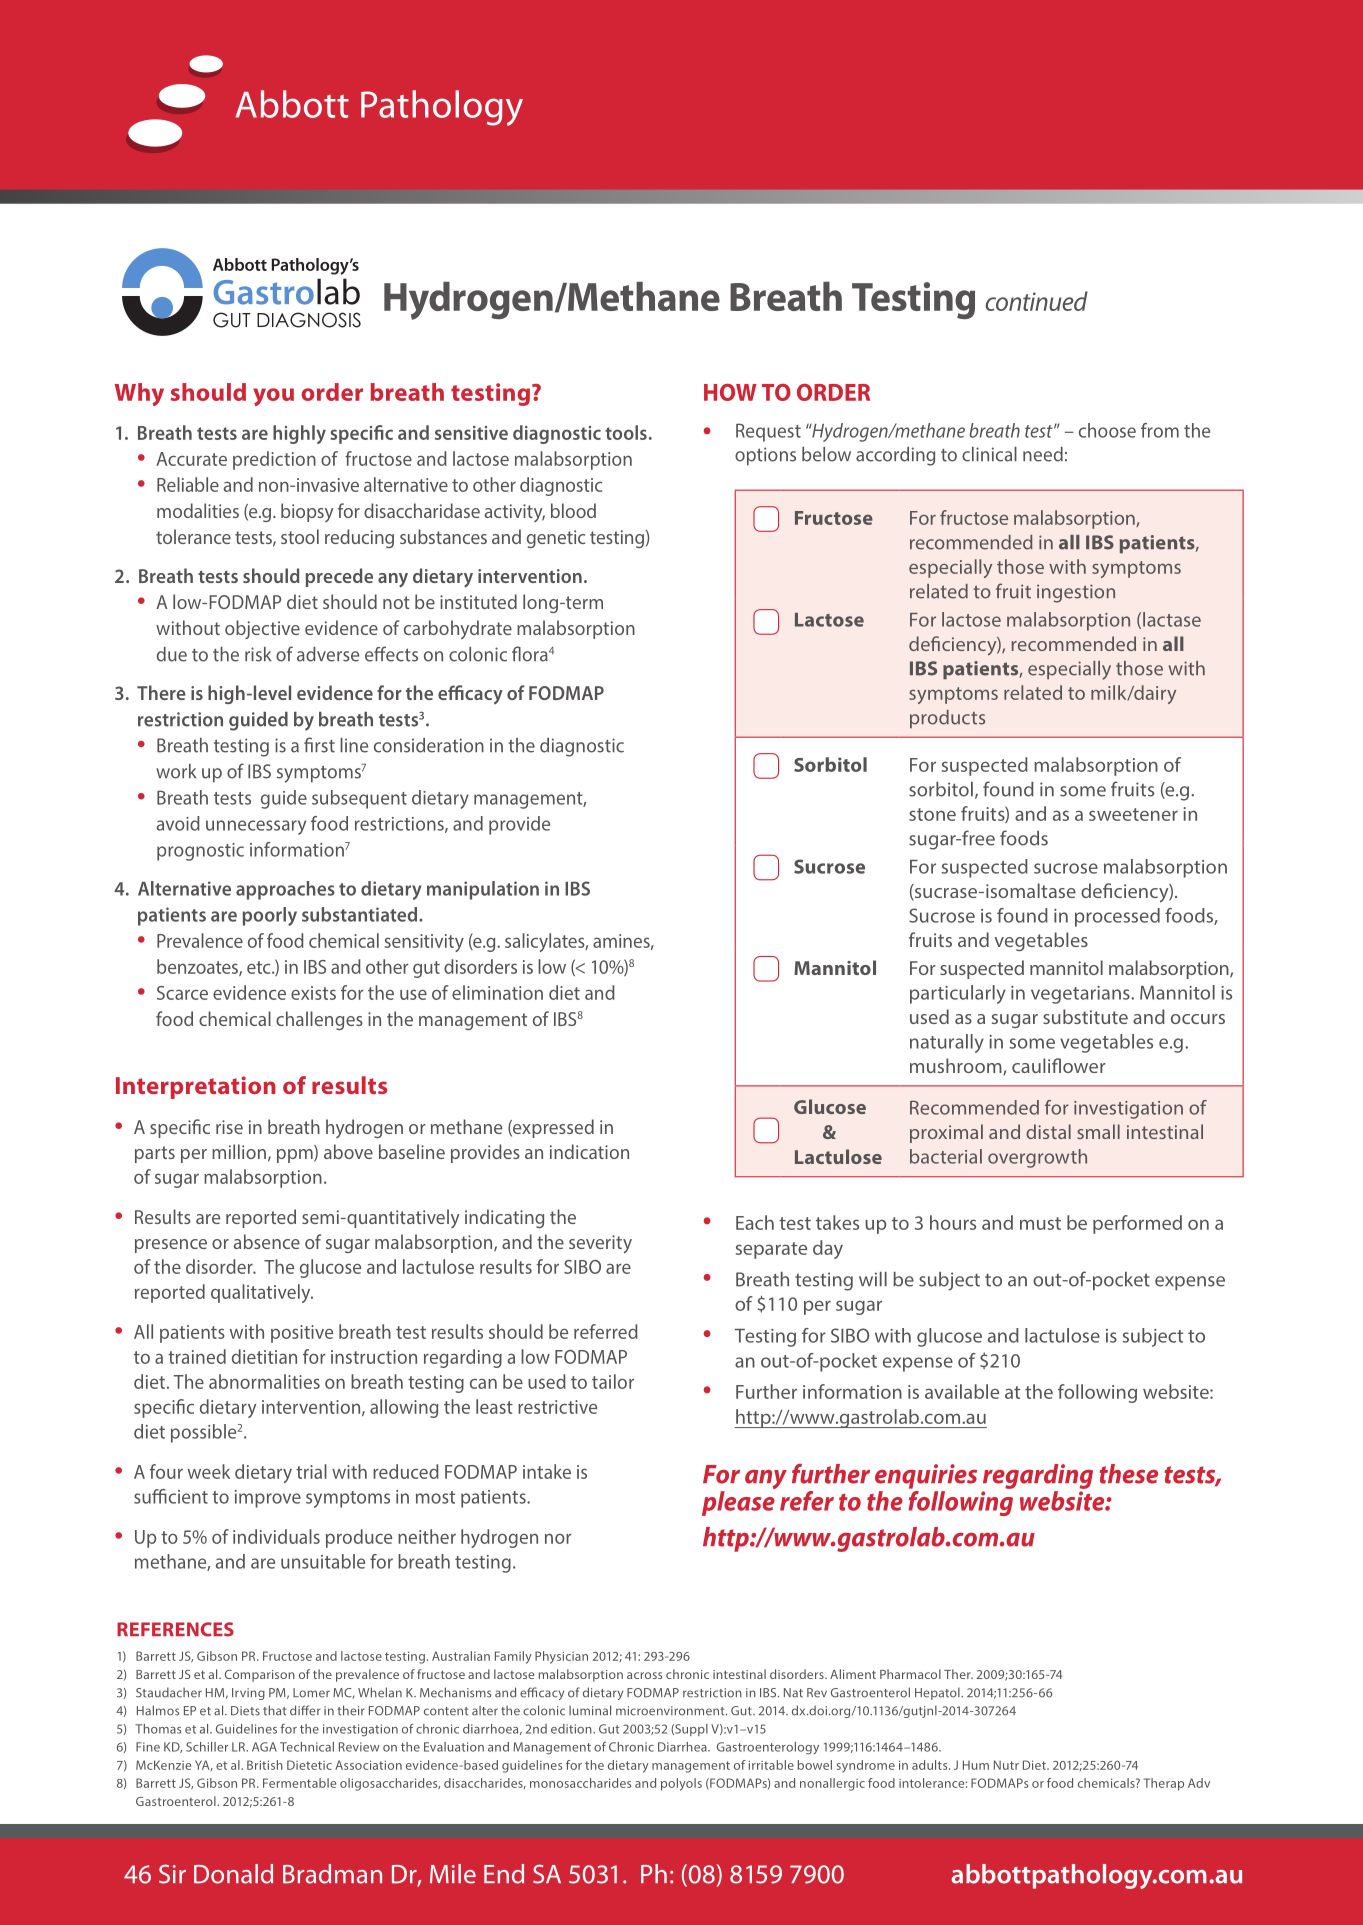  I want to click on these, so click(1128, 1474).
